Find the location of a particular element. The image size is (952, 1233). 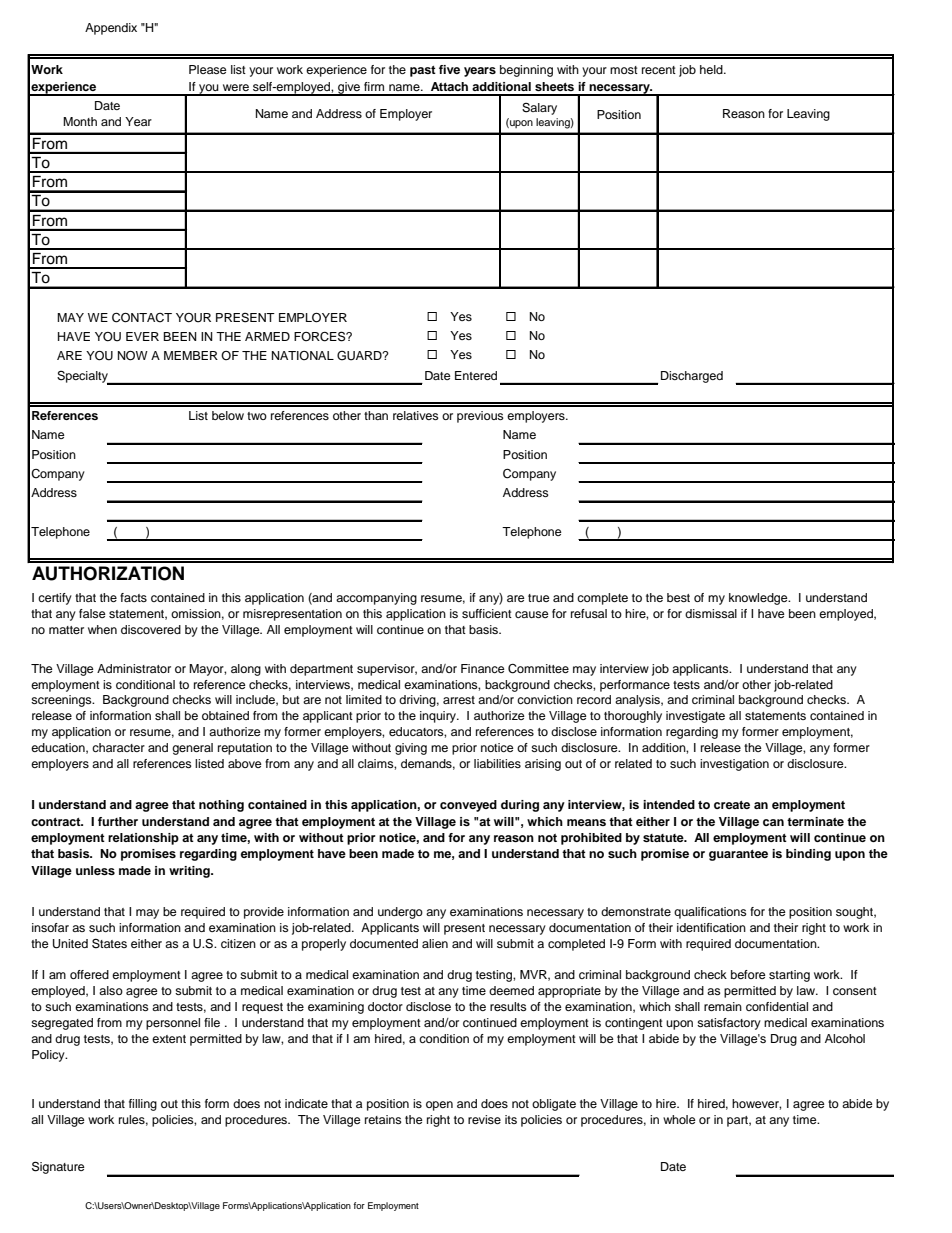

Entered is located at coordinates (476, 375).
